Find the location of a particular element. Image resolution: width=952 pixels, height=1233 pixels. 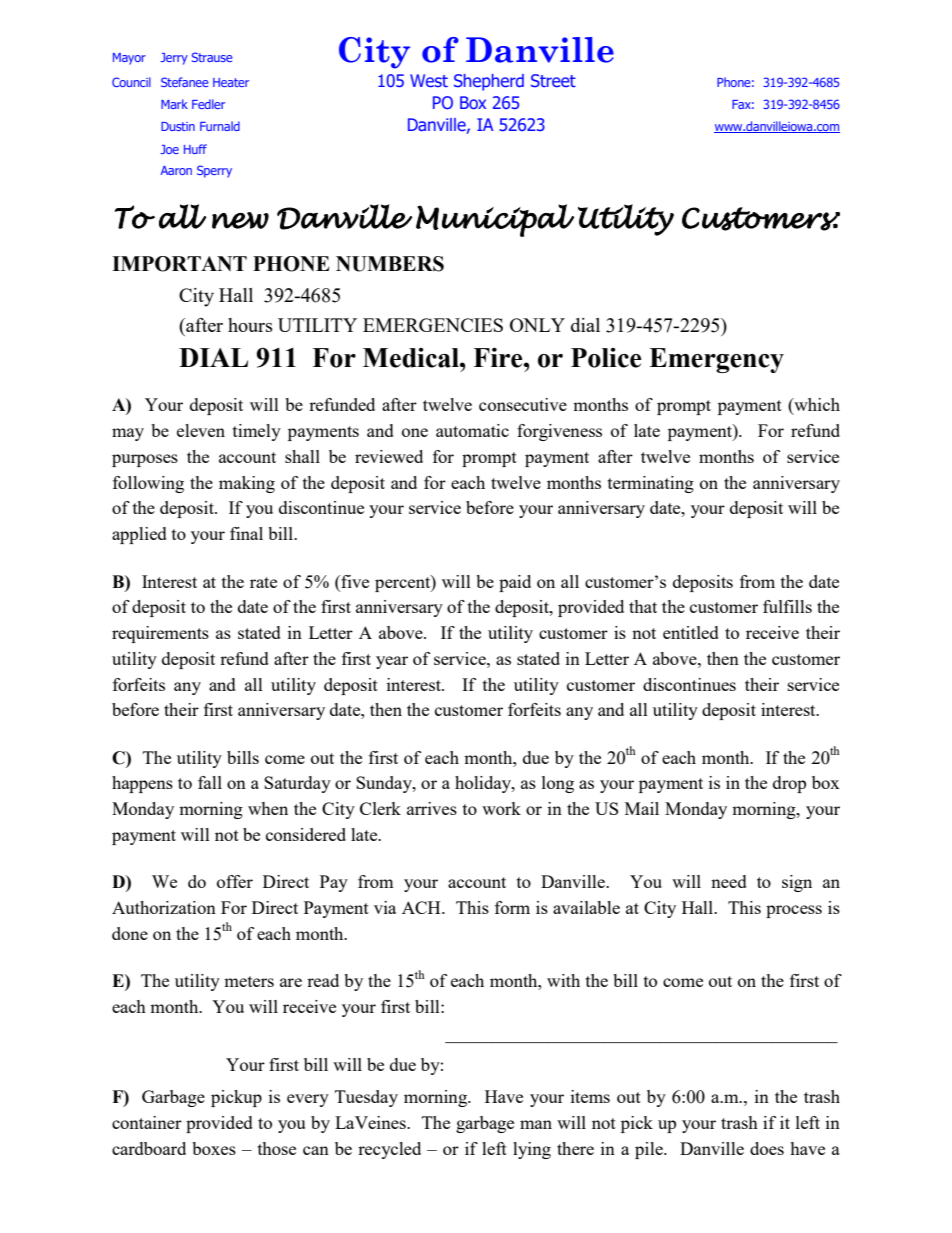

rate is located at coordinates (263, 582).
